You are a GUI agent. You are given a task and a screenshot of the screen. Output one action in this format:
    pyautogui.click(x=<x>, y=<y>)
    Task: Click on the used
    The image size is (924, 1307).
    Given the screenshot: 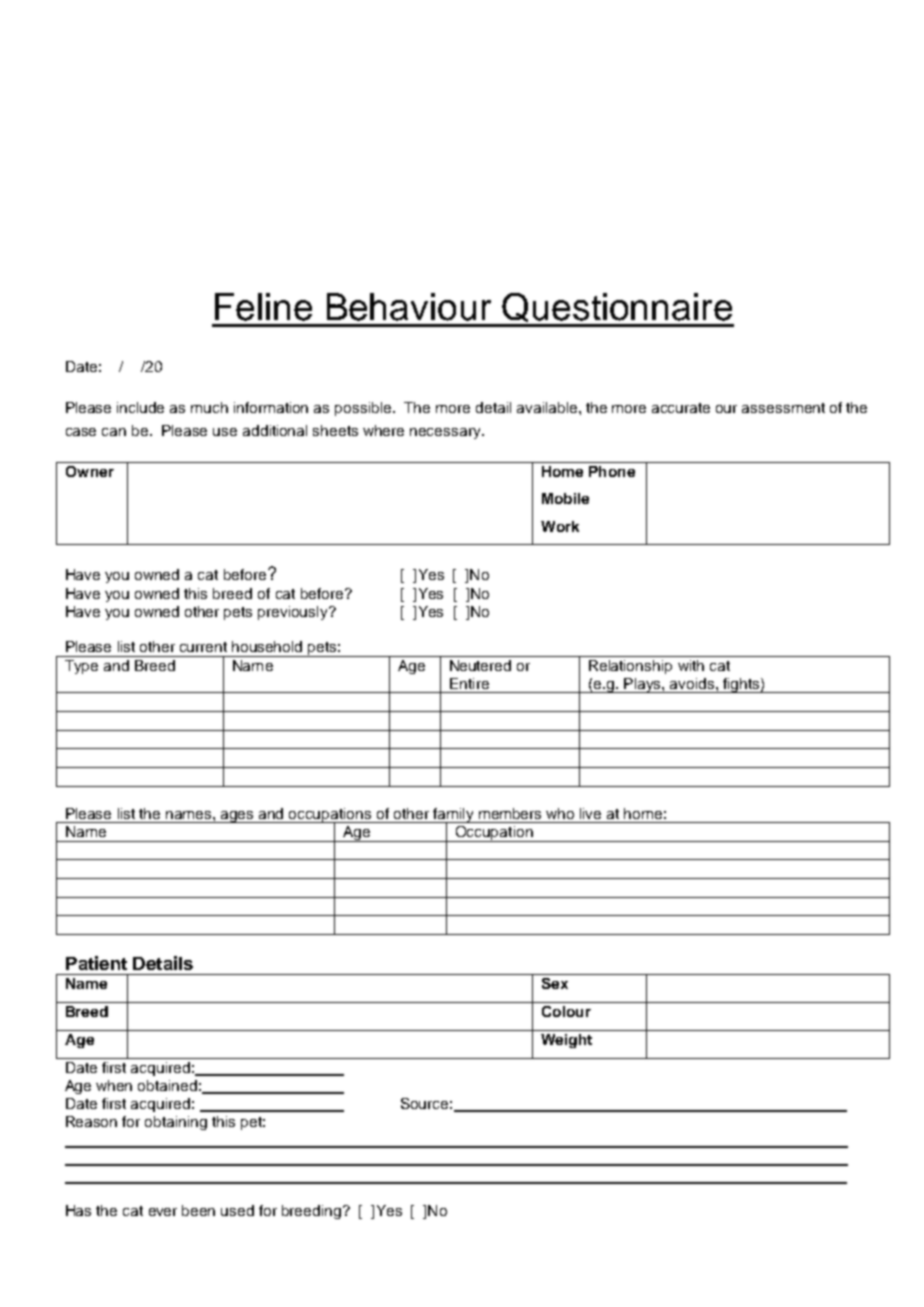 What is the action you would take?
    pyautogui.click(x=237, y=1210)
